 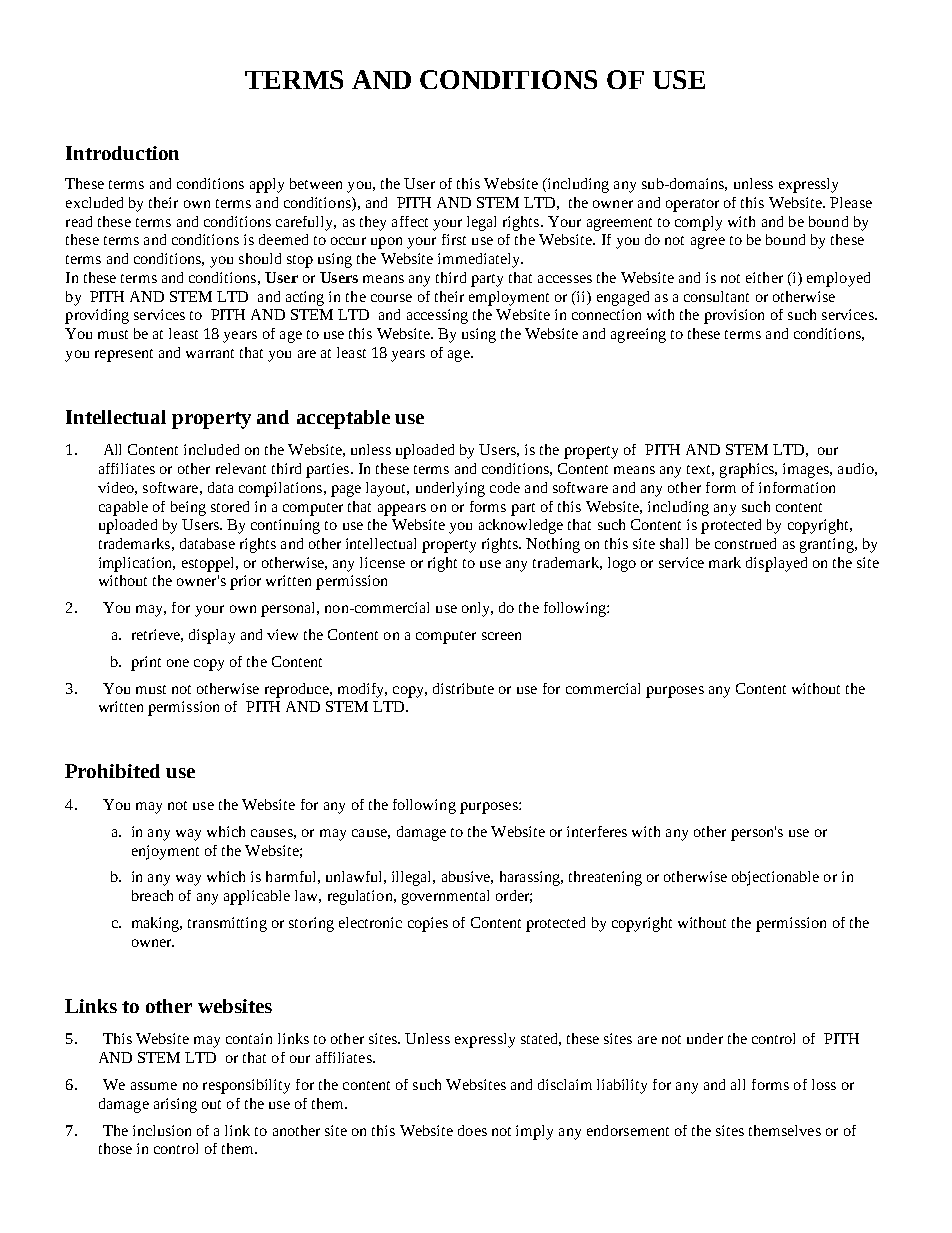 I want to click on does, so click(x=472, y=1130).
